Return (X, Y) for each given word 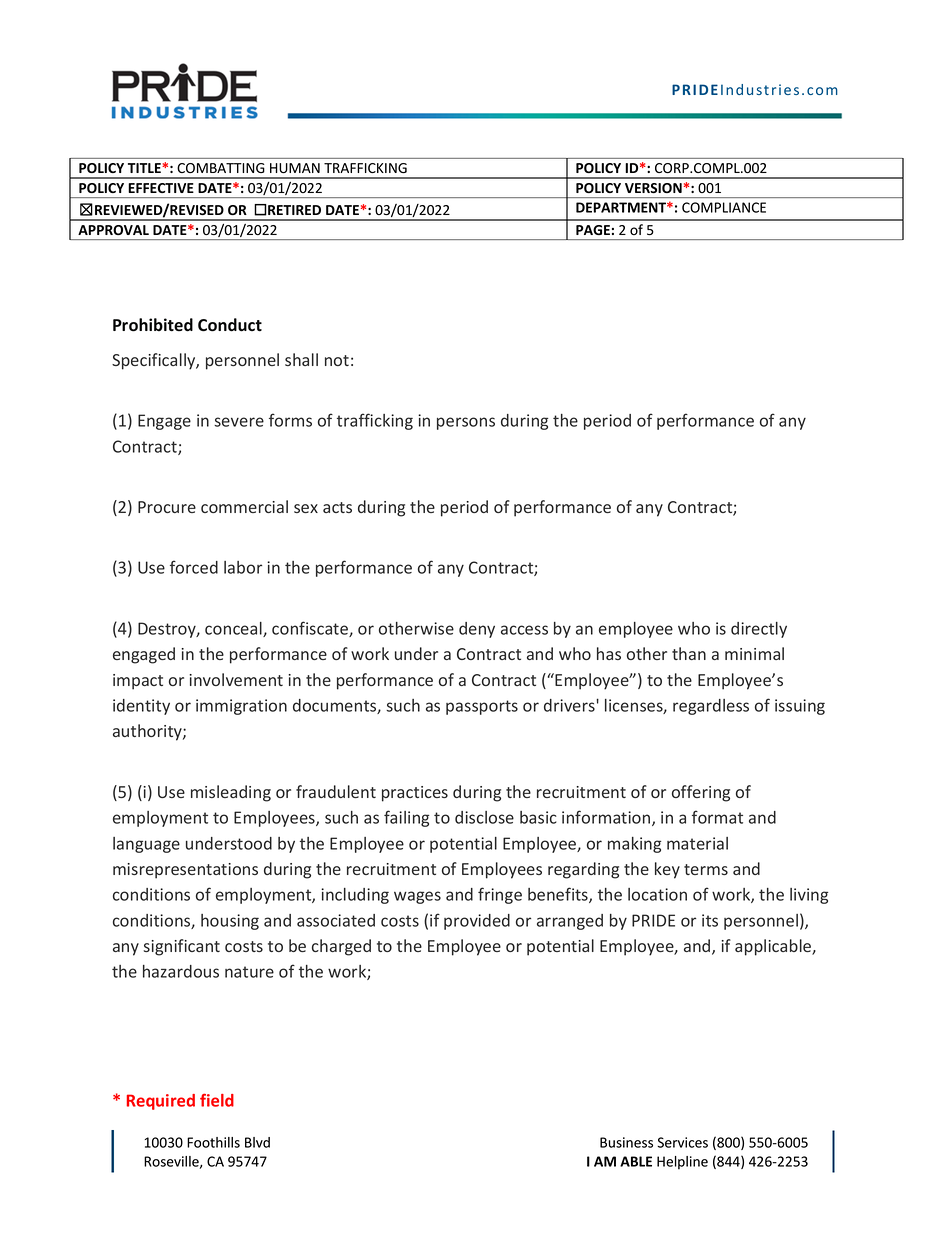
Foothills (213, 1142)
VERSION (653, 188)
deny (477, 630)
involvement (236, 679)
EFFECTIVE (161, 188)
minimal (754, 653)
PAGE (593, 230)
